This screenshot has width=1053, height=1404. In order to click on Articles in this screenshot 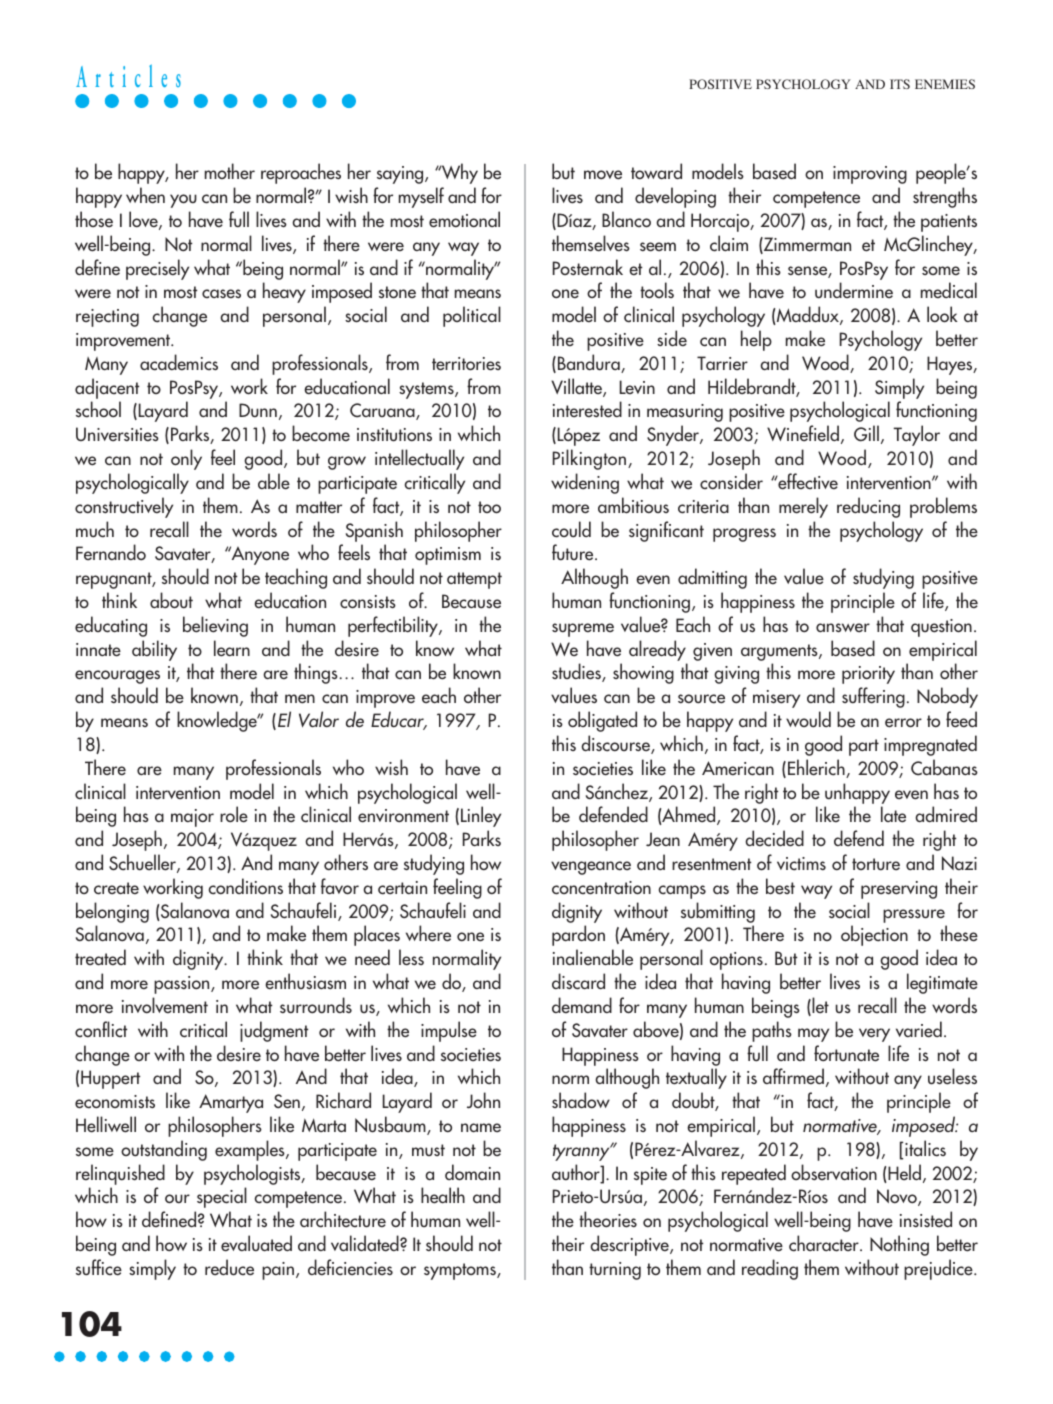, I will do `click(128, 75)`.
